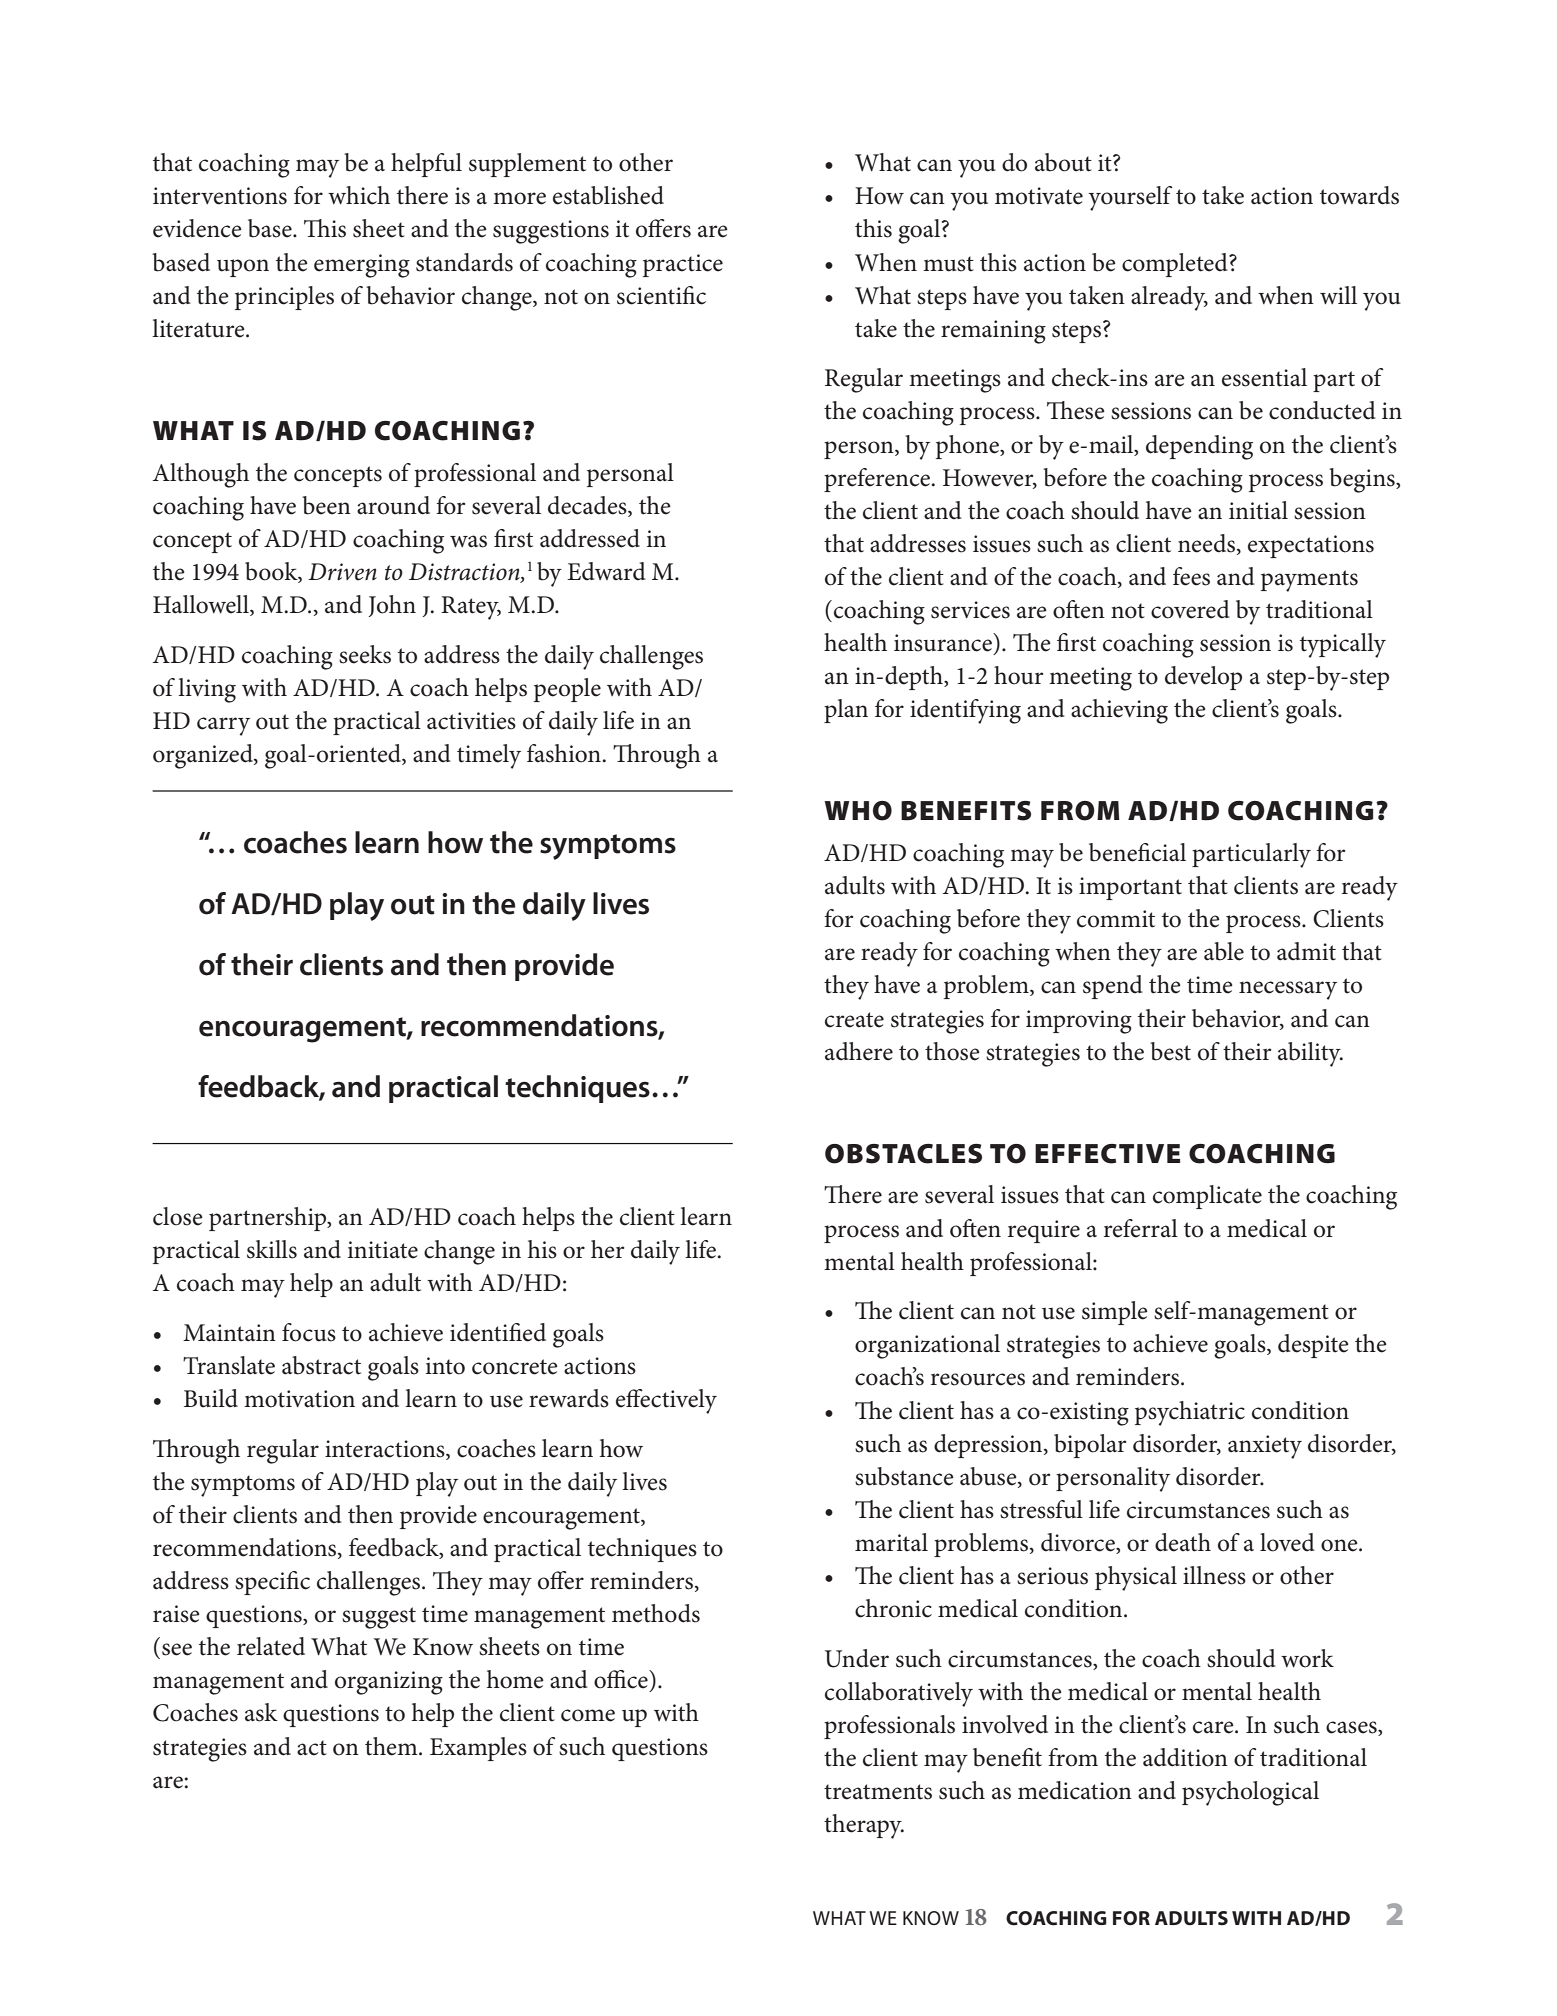 This screenshot has height=2016, width=1557. Describe the element at coordinates (1176, 265) in the screenshot. I see `completed` at that location.
